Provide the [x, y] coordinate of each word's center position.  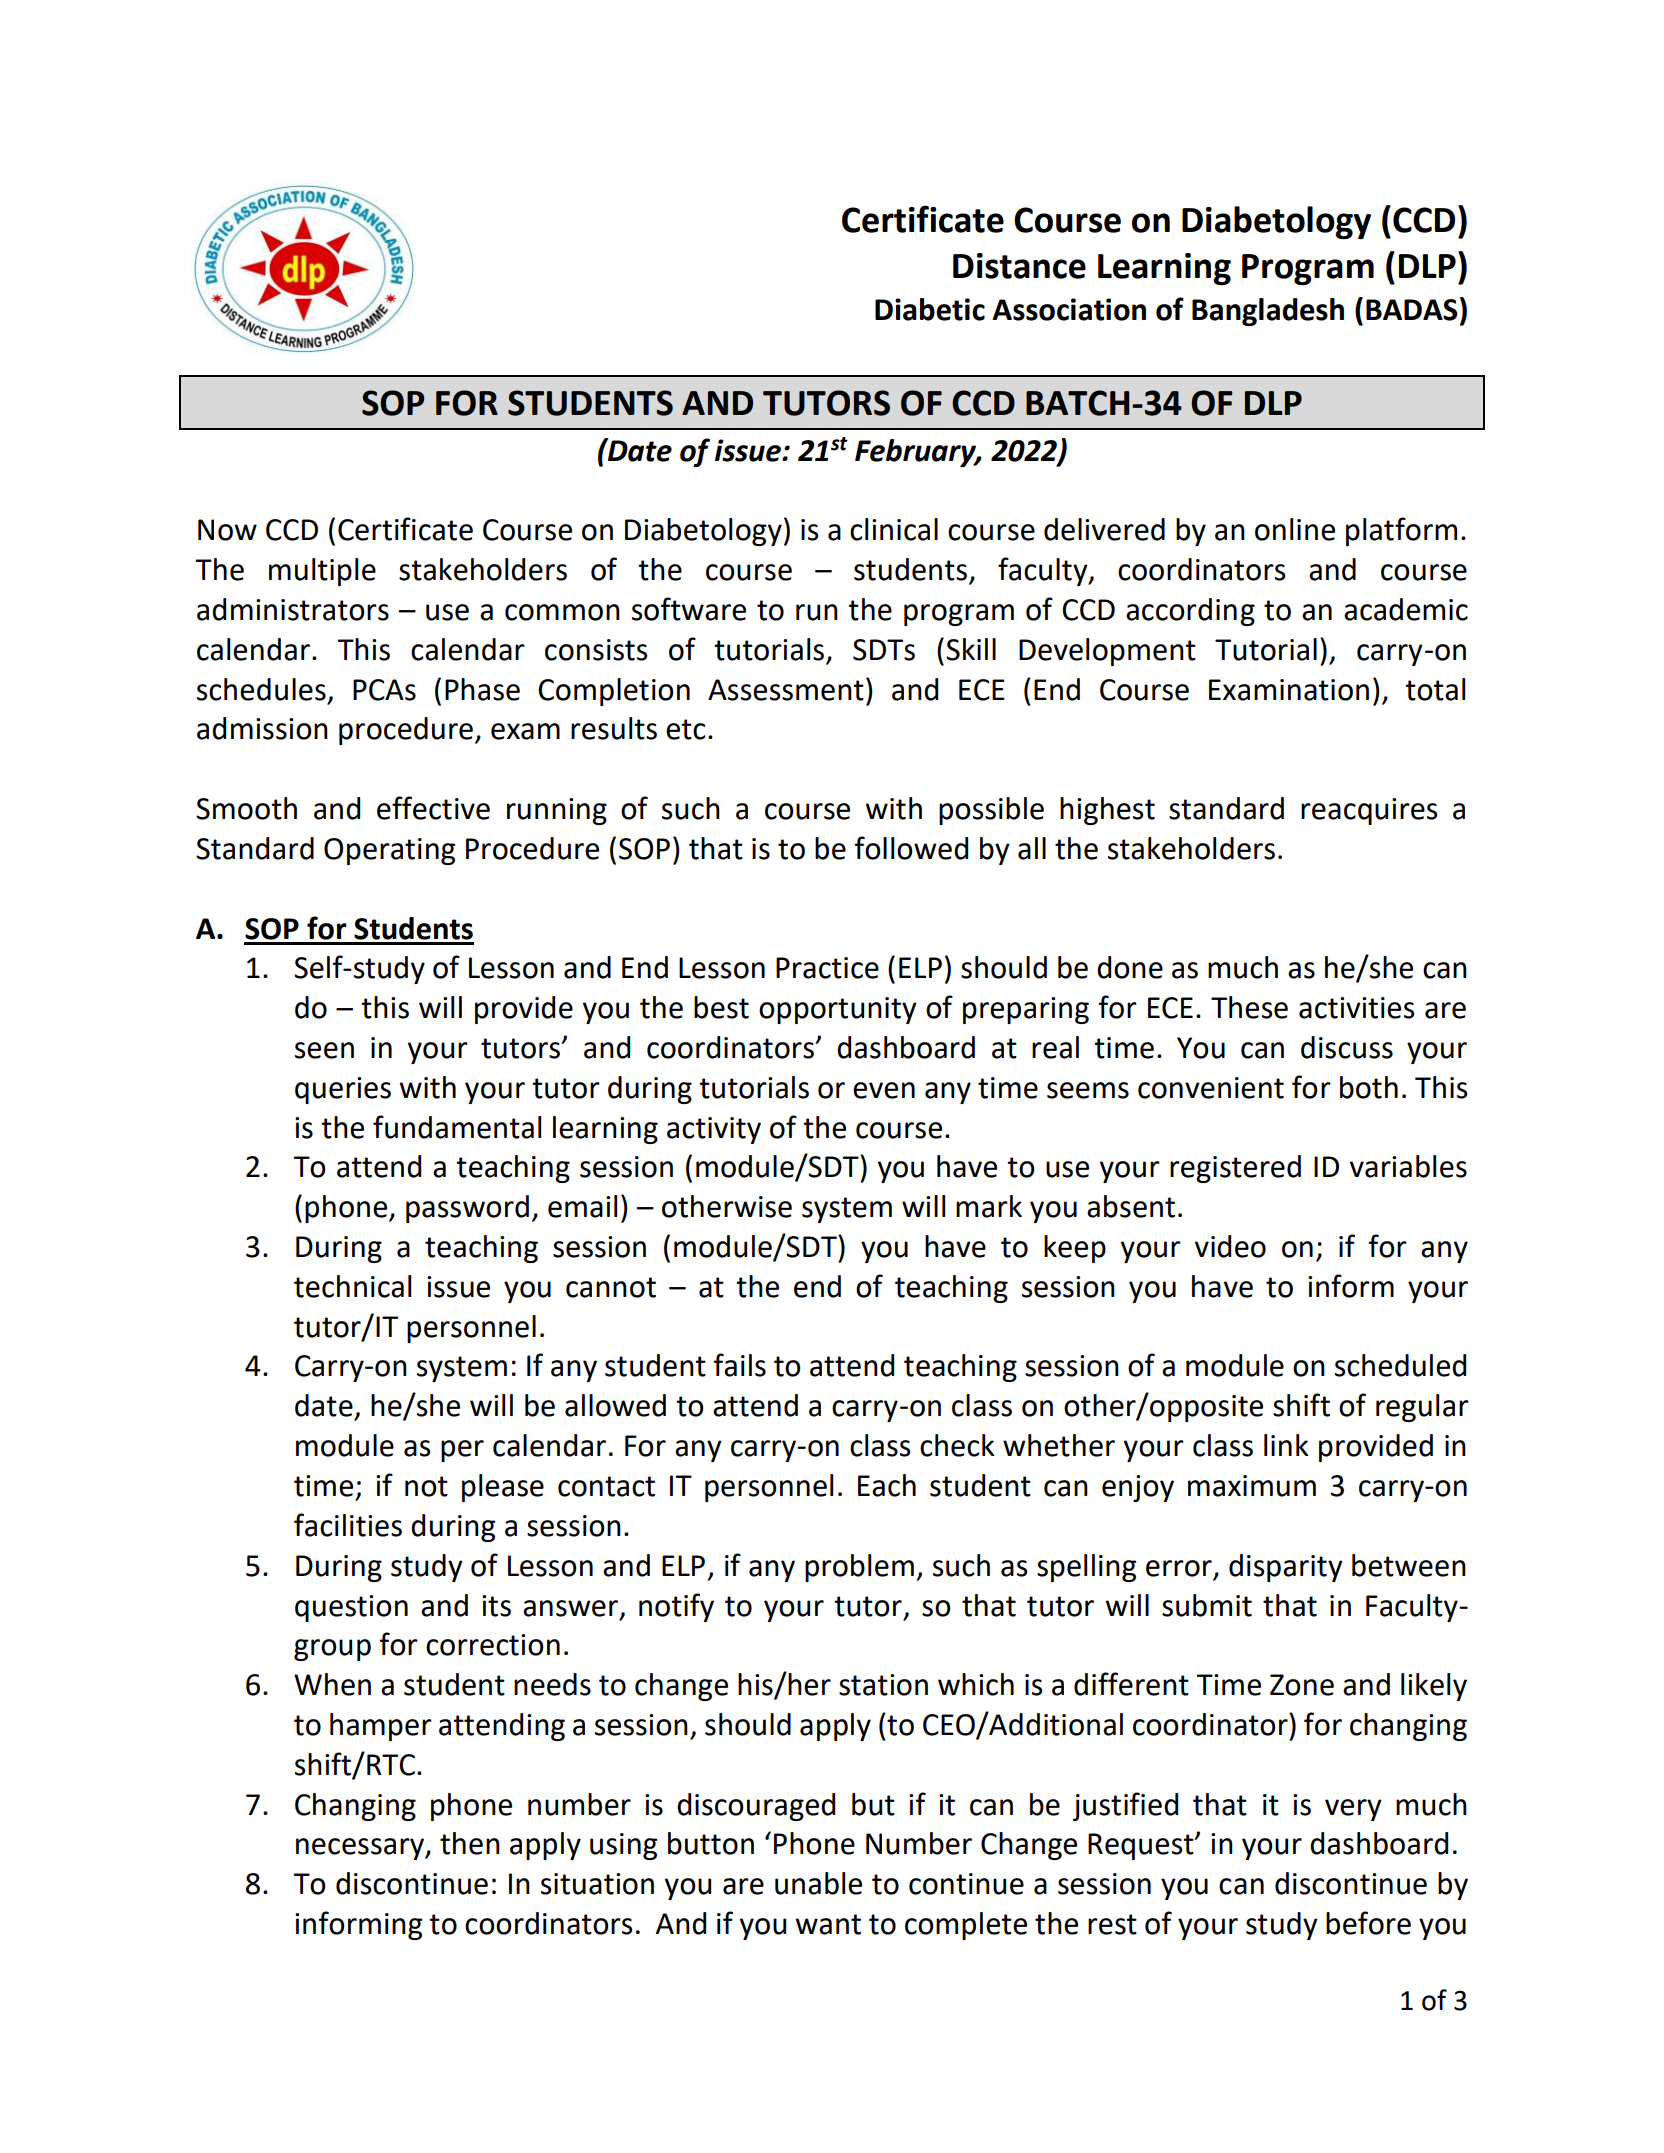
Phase [482, 689]
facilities [348, 1525]
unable [818, 1883]
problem [859, 1568]
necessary [361, 1849]
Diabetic [930, 309]
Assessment [786, 690]
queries [343, 1090]
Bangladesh [1268, 312]
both [1369, 1087]
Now [227, 530]
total [1435, 689]
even [884, 1090]
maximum [1252, 1486]
